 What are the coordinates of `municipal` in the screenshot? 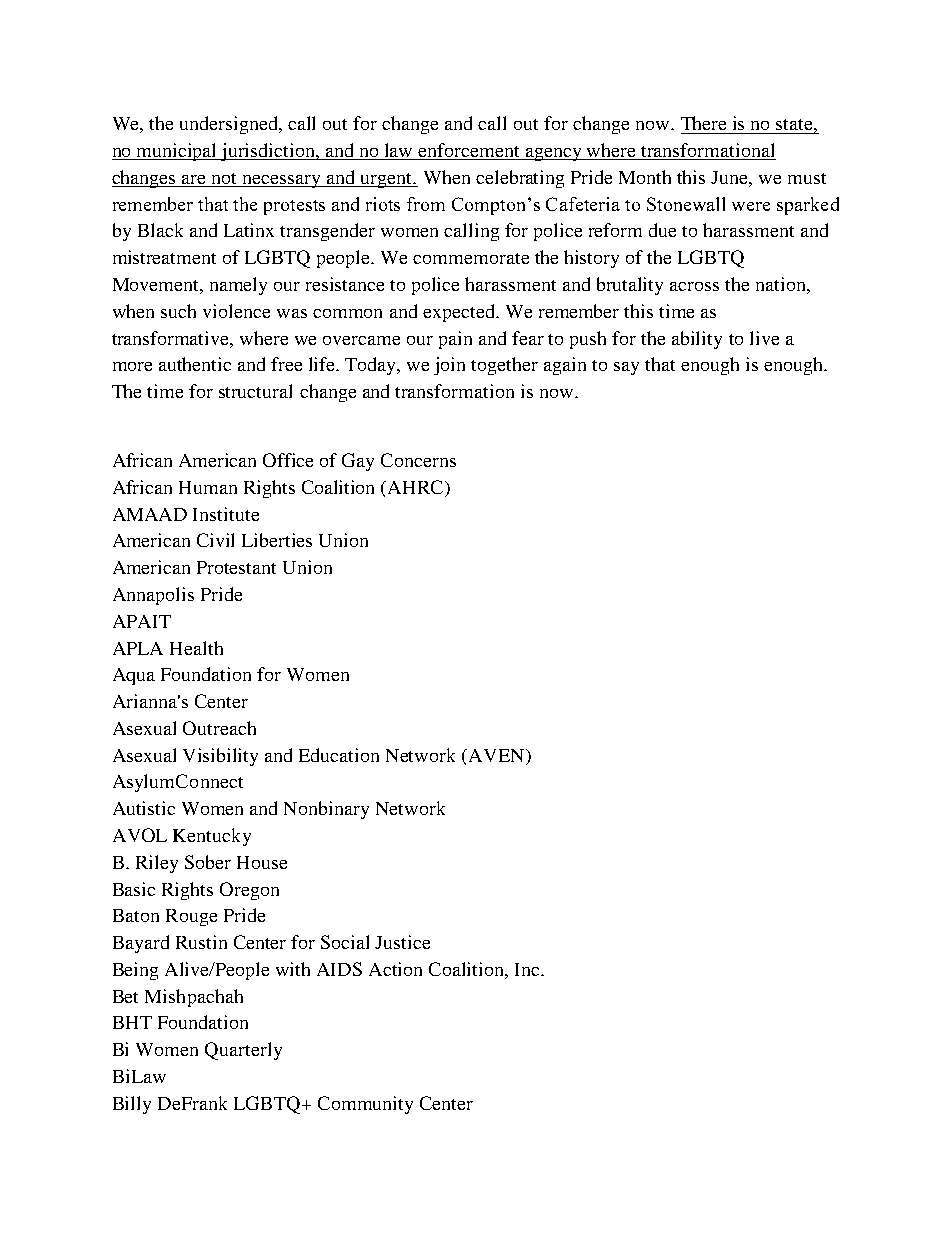 It's located at (177, 152).
